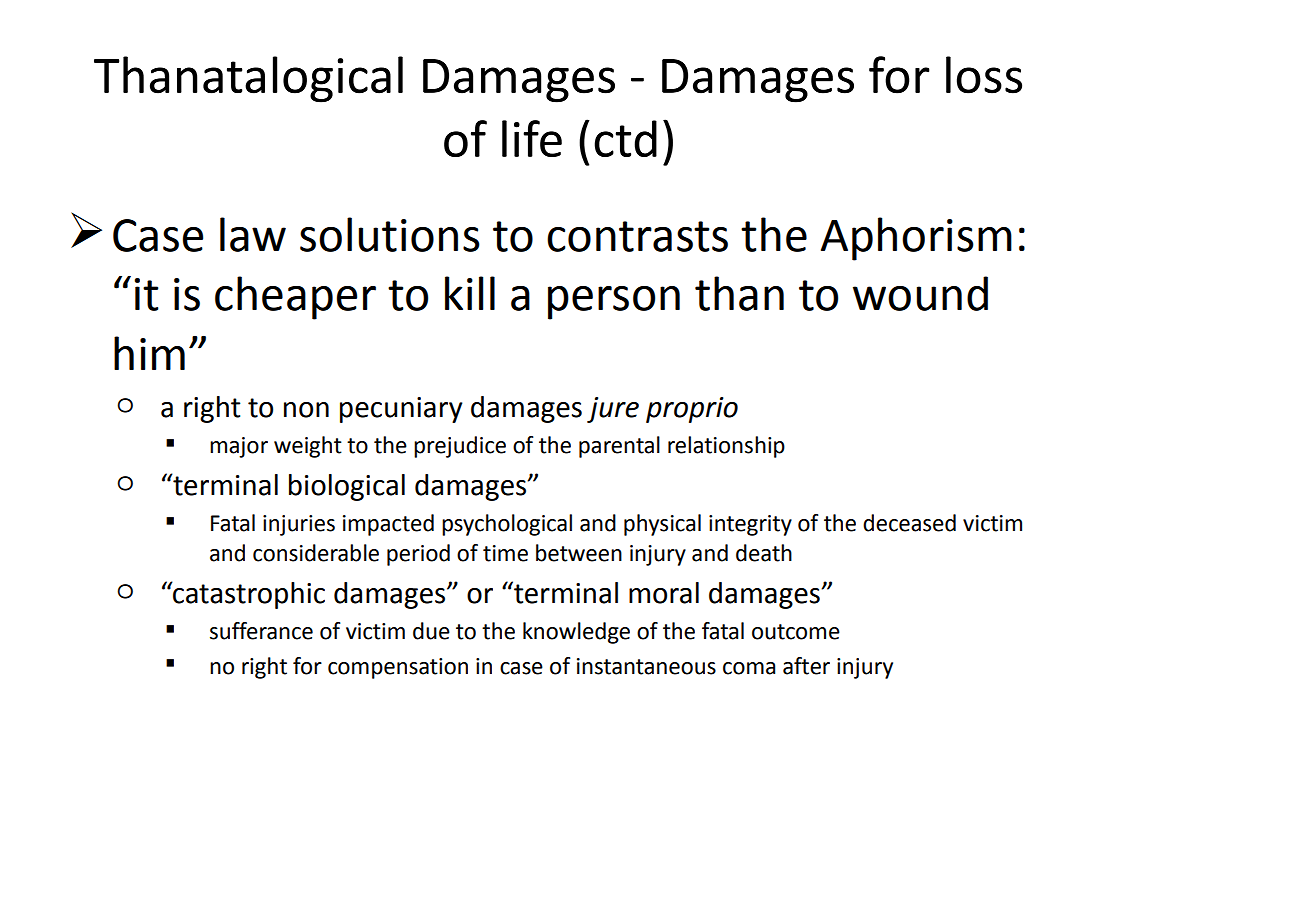 This page has width=1308, height=924. Describe the element at coordinates (920, 293) in the page. I see `wound` at that location.
